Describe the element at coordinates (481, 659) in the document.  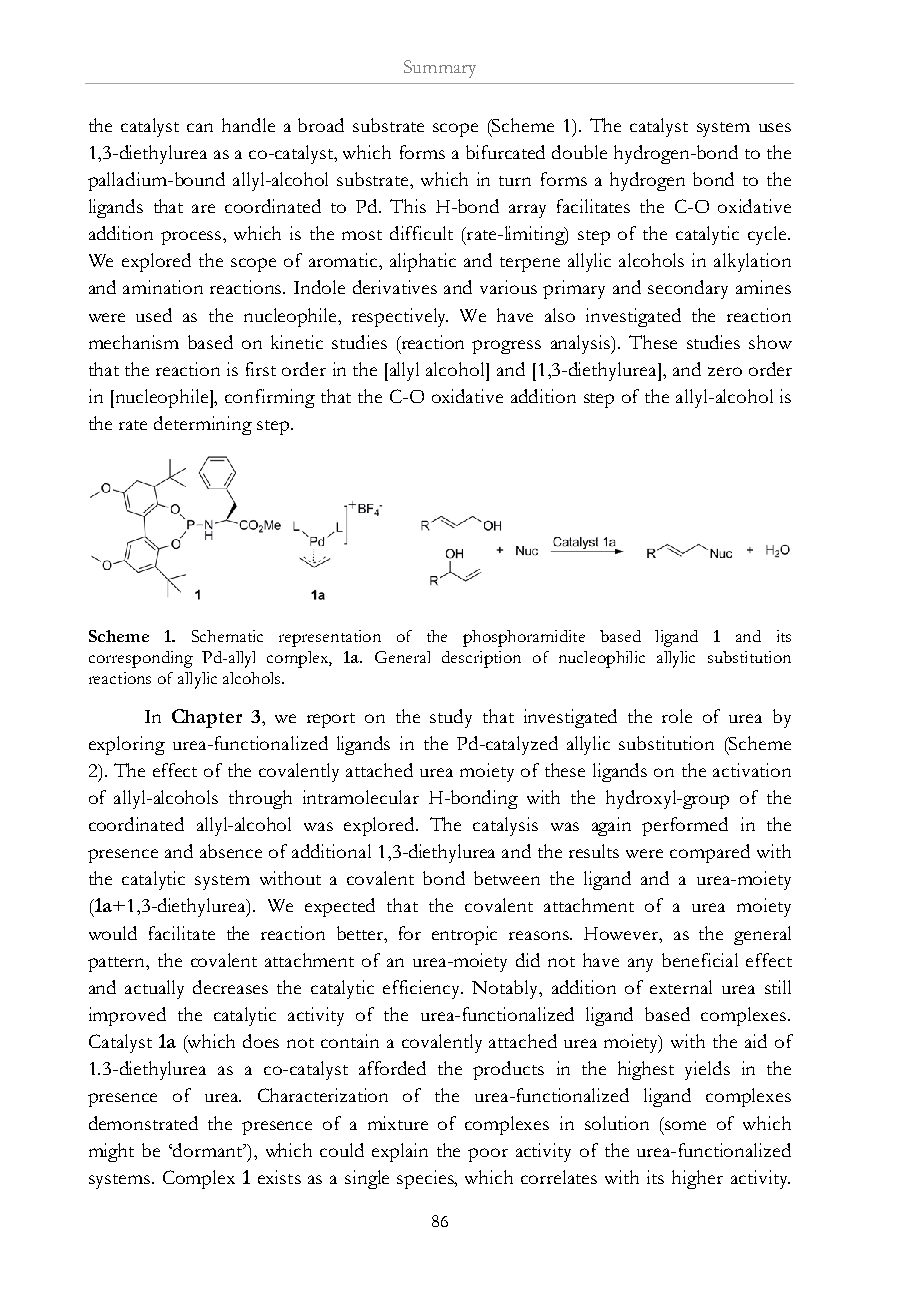
I see `description` at that location.
